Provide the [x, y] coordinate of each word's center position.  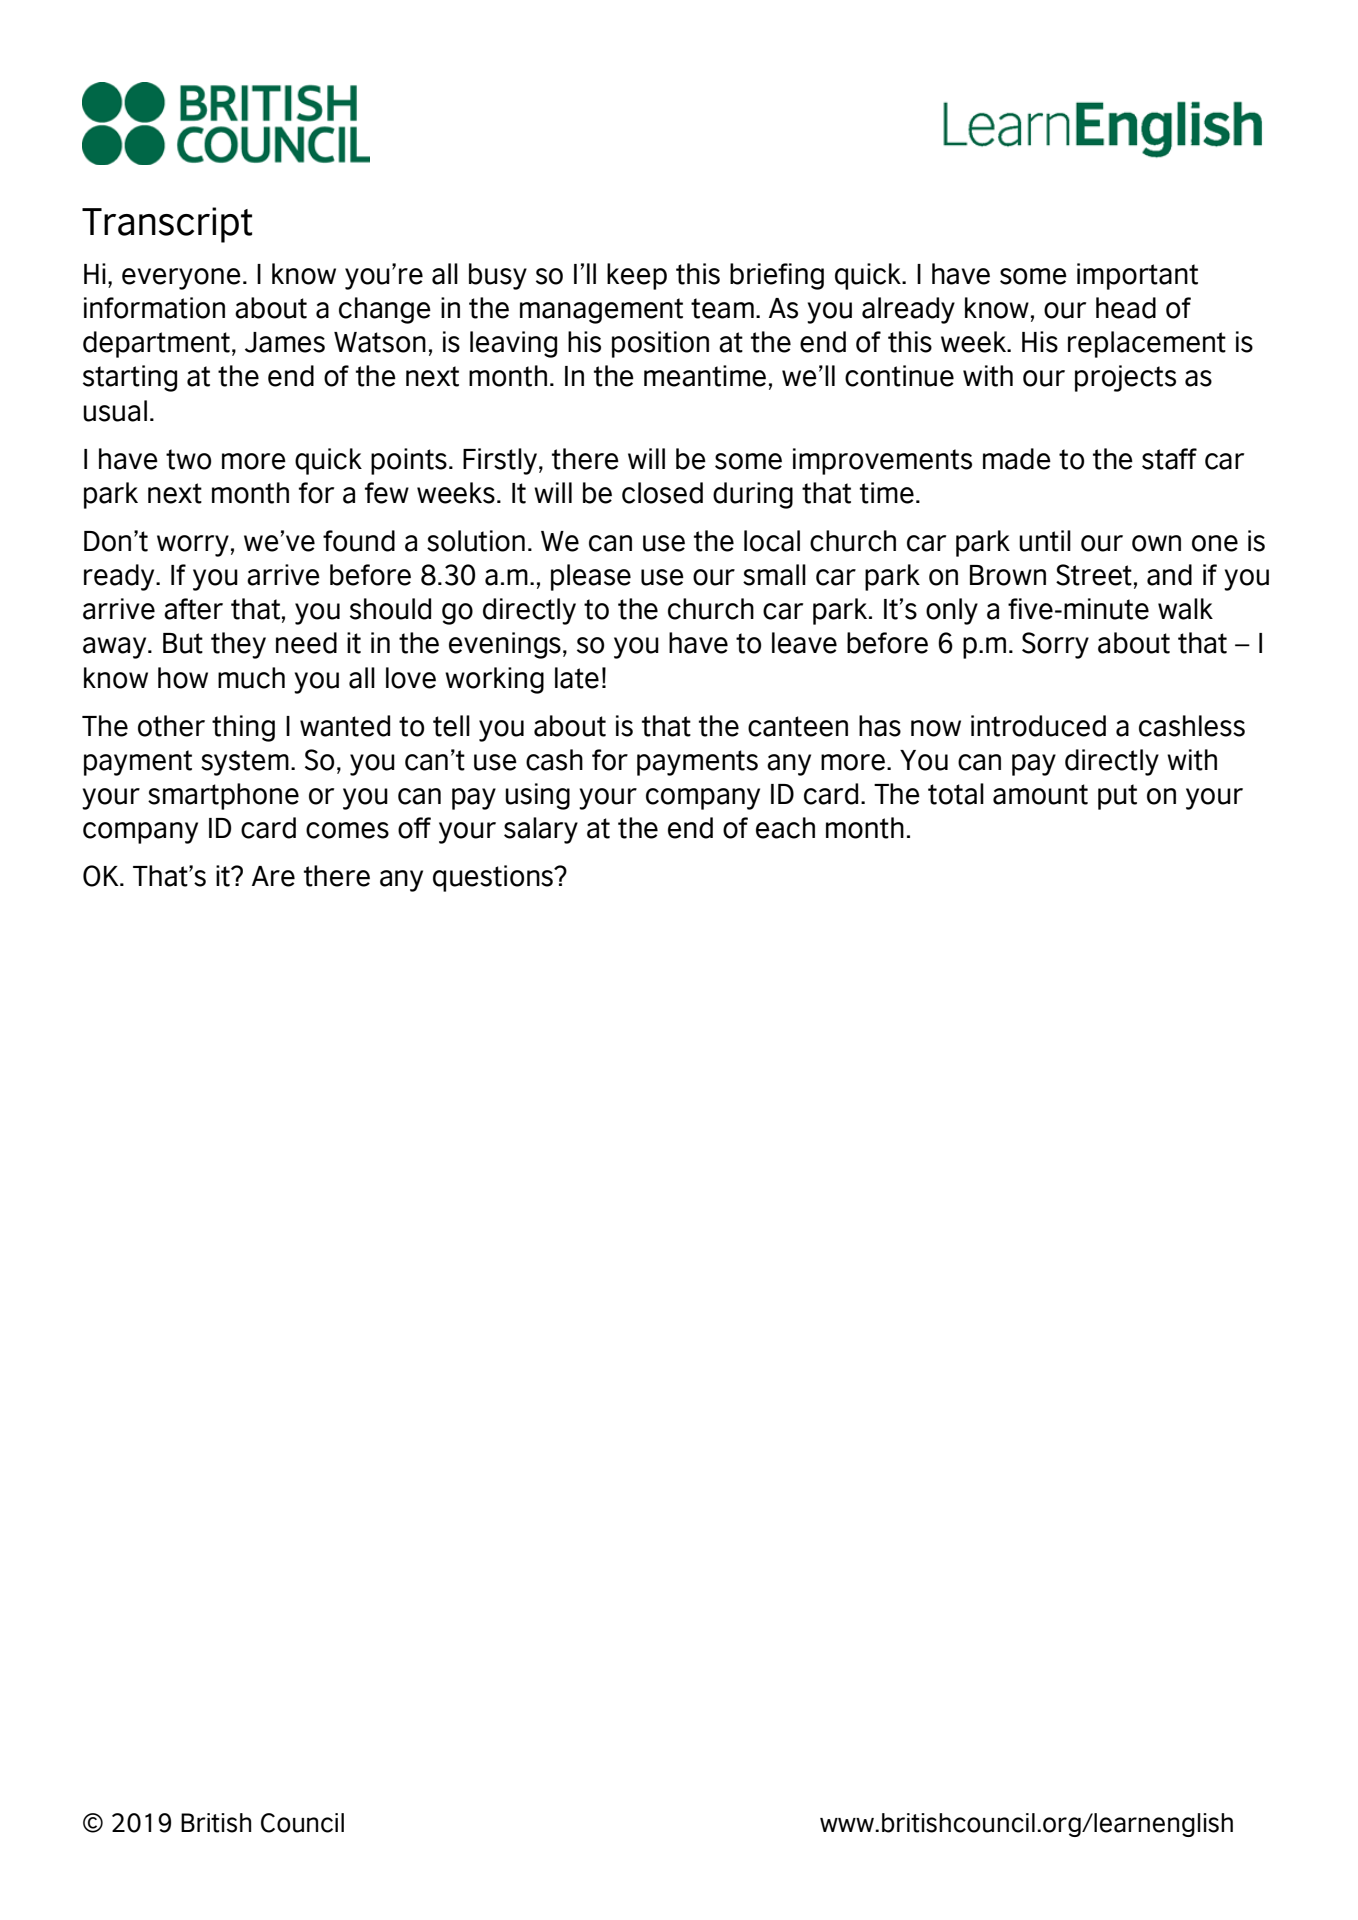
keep [637, 276]
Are [273, 876]
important [1137, 276]
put [1117, 797]
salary [541, 830]
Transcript [167, 225]
